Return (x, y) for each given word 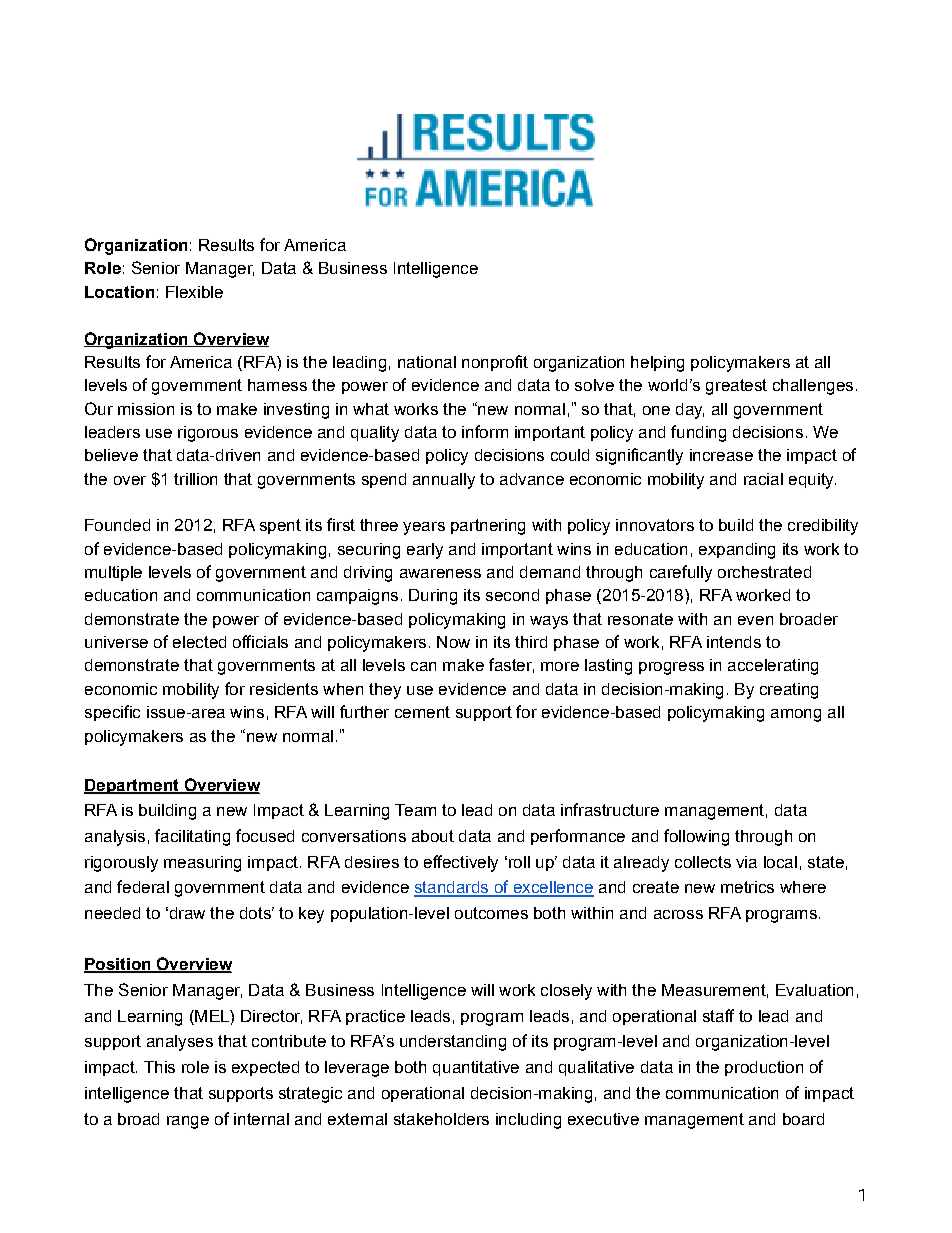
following (696, 837)
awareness (440, 573)
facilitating (192, 837)
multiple (113, 573)
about (433, 836)
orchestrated (764, 572)
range (188, 1122)
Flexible (194, 292)
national (427, 362)
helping (657, 364)
